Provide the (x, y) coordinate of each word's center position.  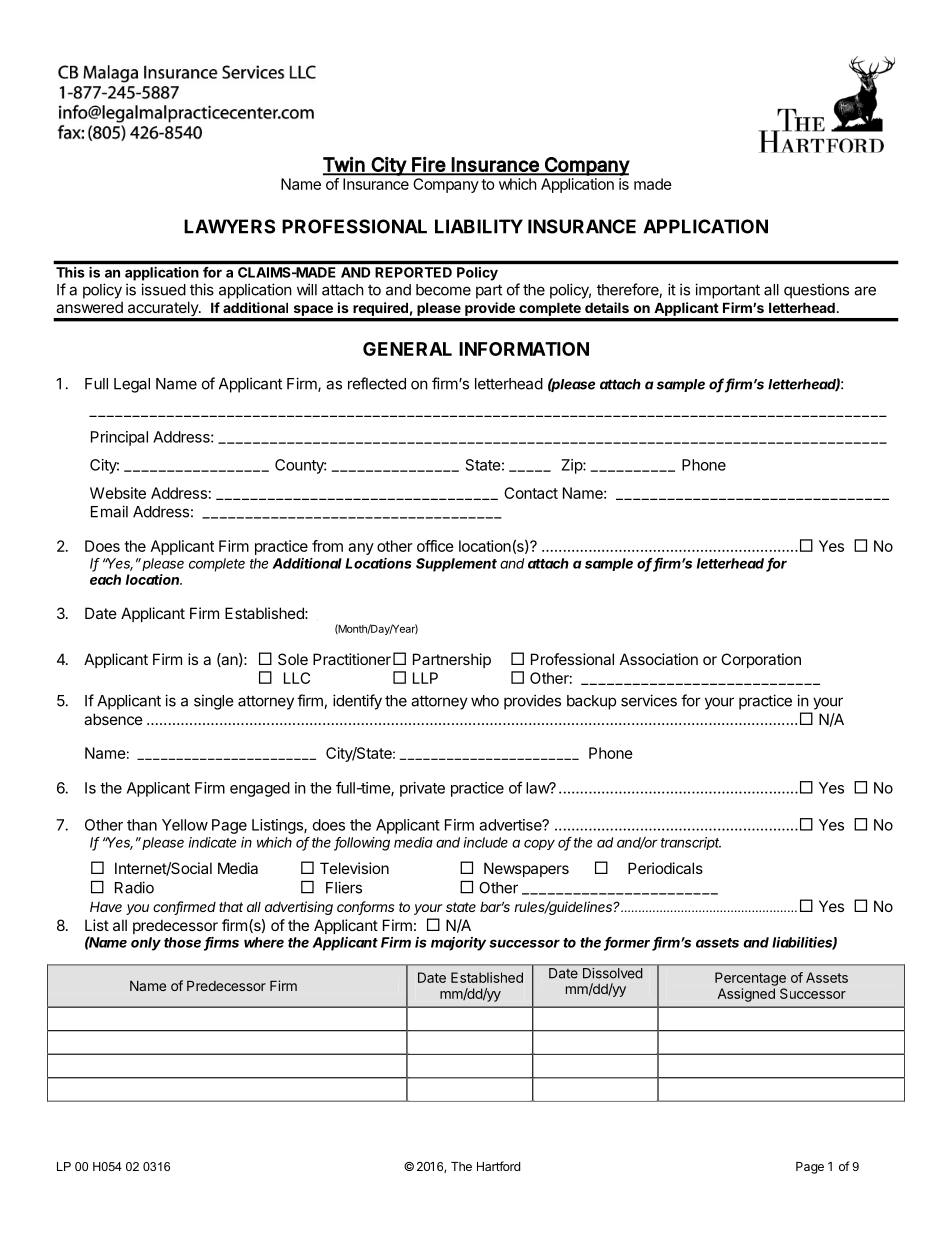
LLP (425, 678)
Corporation (761, 660)
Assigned (746, 995)
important (727, 291)
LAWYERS (229, 226)
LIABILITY (479, 226)
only (146, 944)
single (214, 702)
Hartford (498, 1166)
